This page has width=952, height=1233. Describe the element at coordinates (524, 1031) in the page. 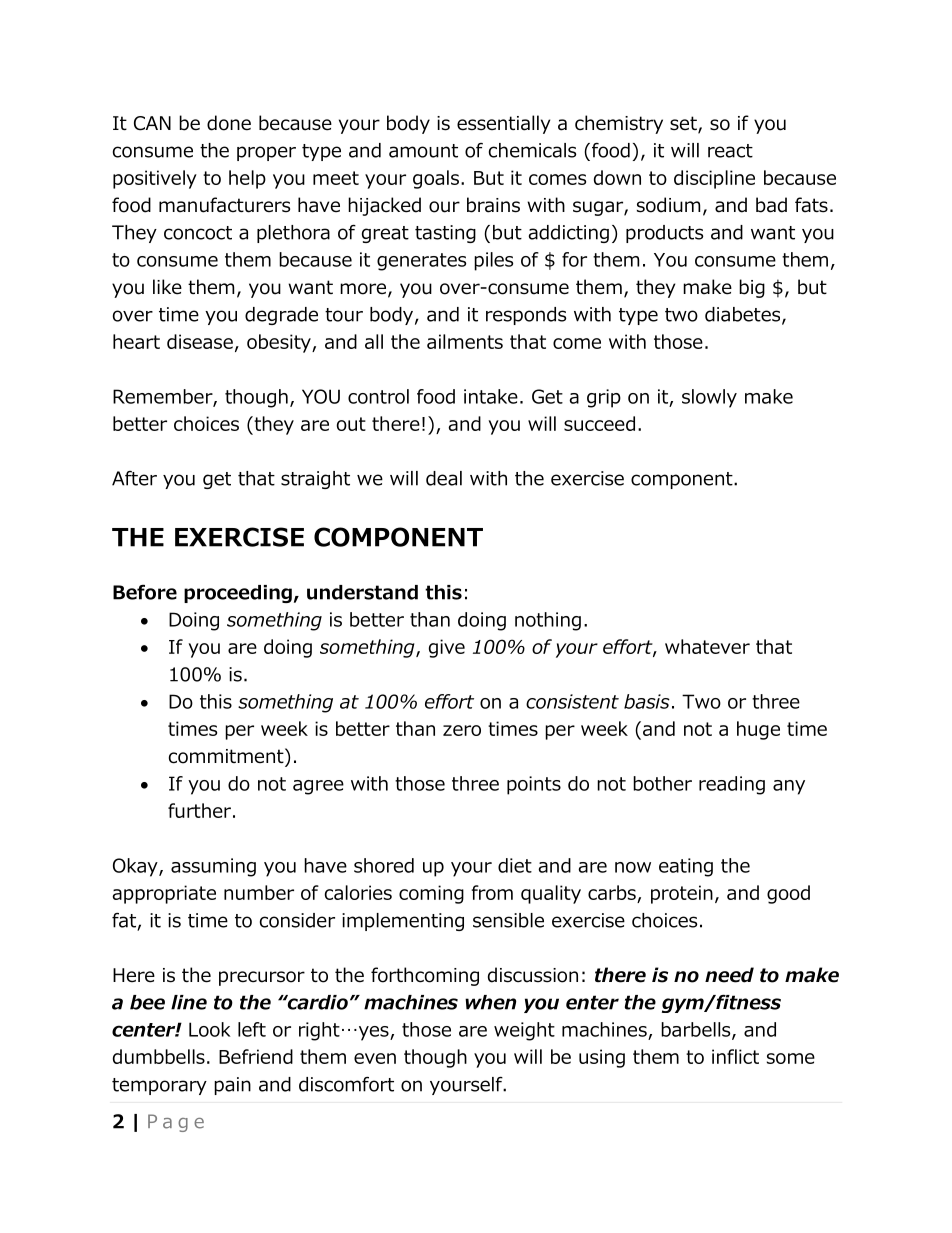

I see `weight` at that location.
